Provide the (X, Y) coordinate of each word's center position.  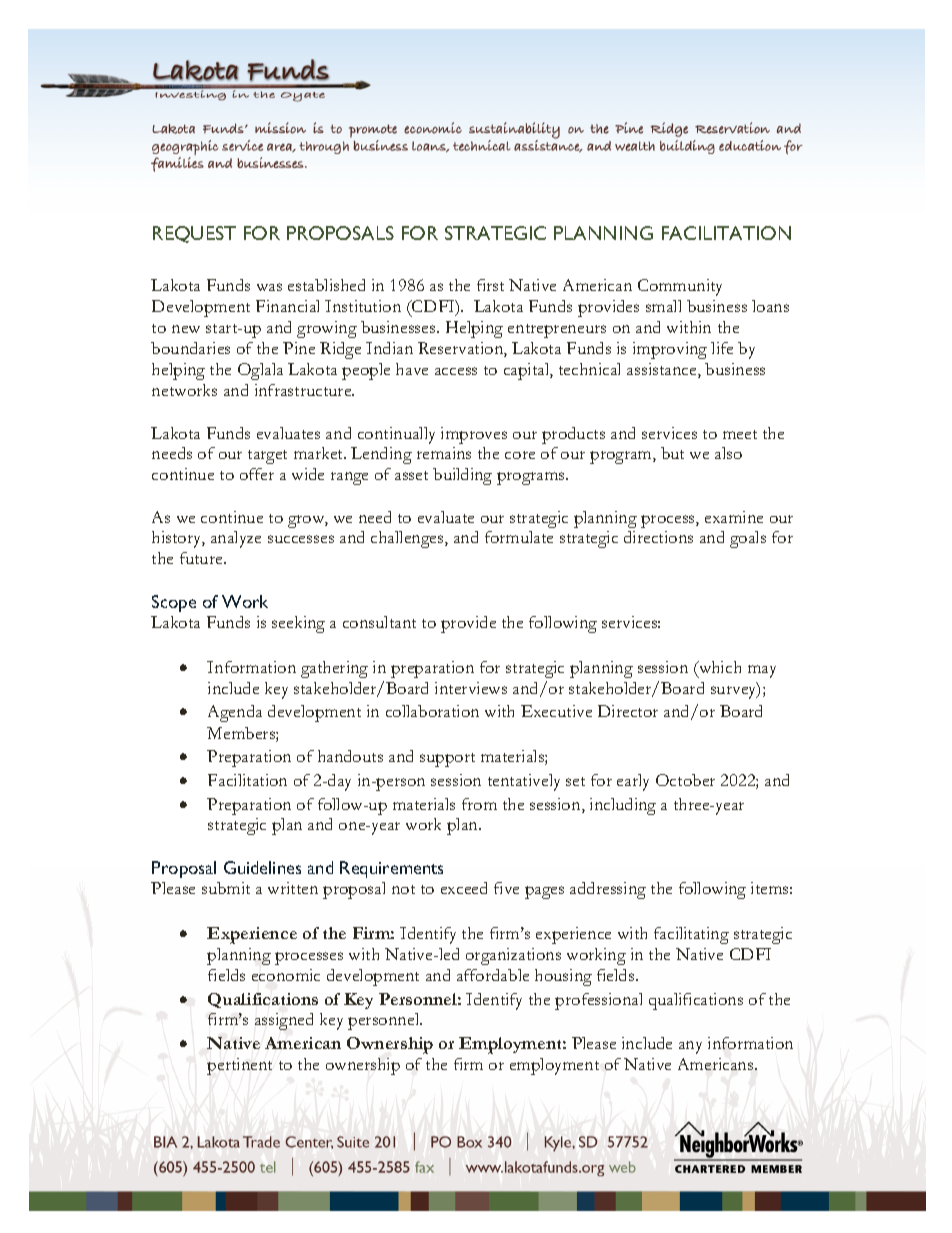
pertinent (239, 1066)
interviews (471, 688)
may (762, 671)
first (490, 285)
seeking (298, 624)
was (269, 287)
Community (680, 287)
